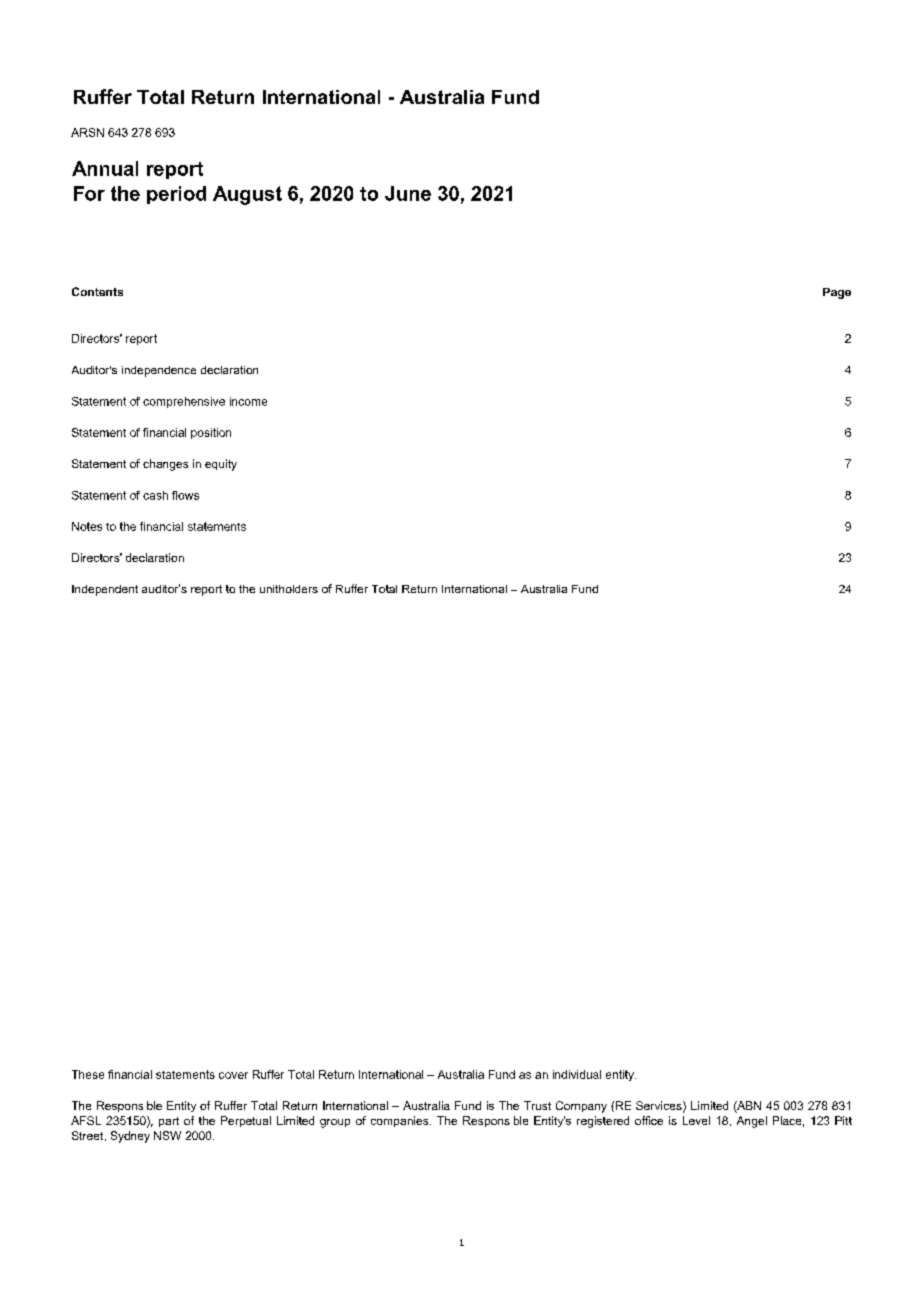 The image size is (924, 1308). Describe the element at coordinates (837, 293) in the screenshot. I see `Page` at that location.
